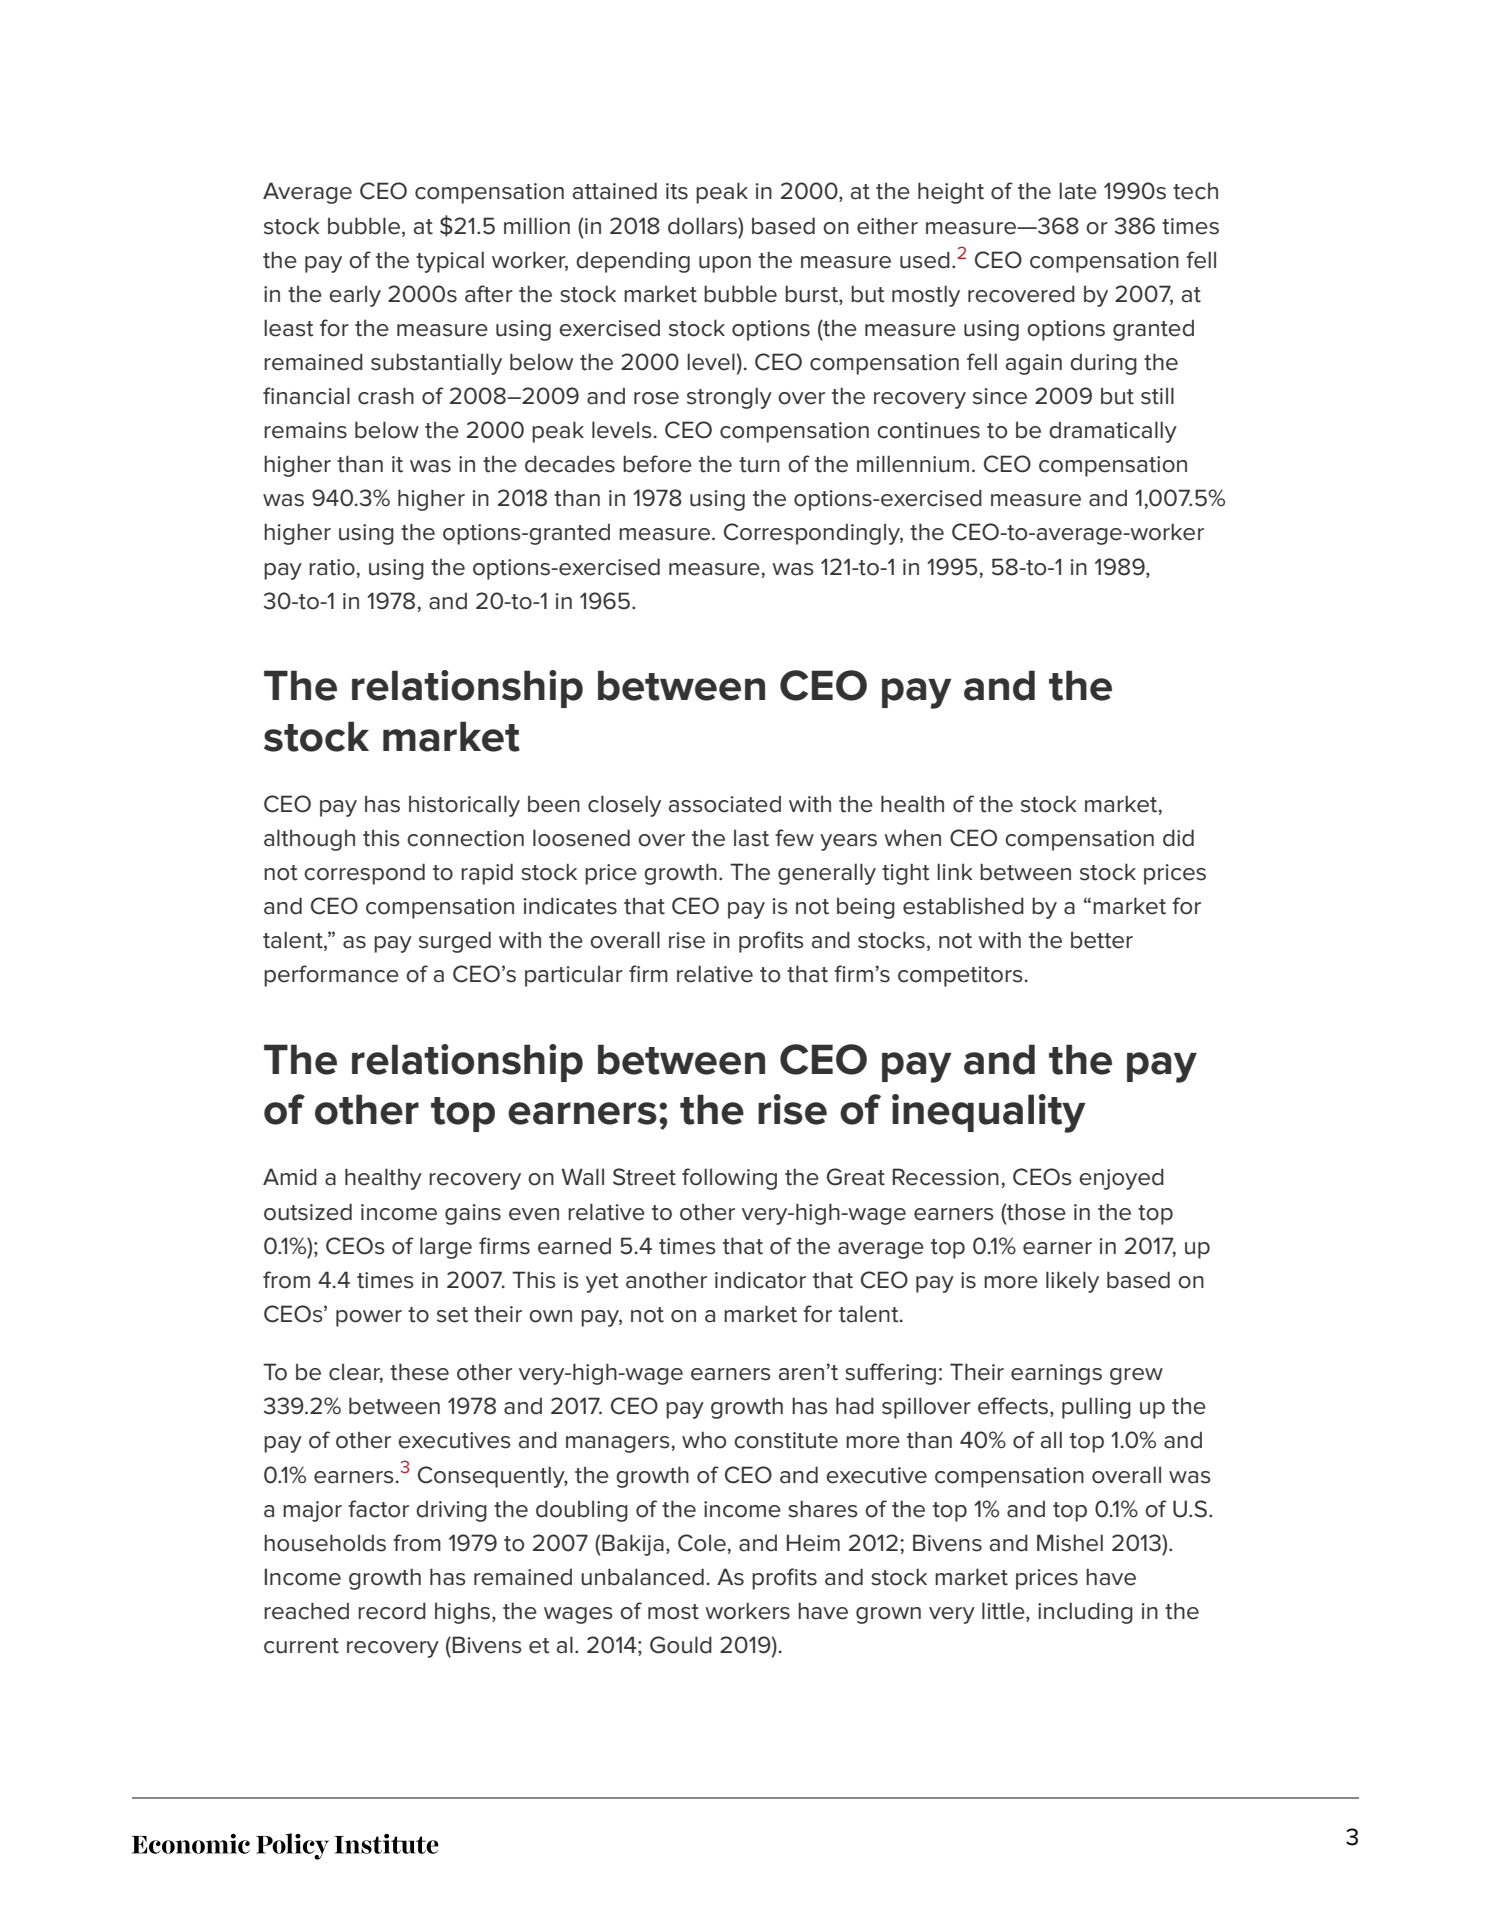 The width and height of the screenshot is (1491, 1929). Describe the element at coordinates (759, 465) in the screenshot. I see `turn` at that location.
